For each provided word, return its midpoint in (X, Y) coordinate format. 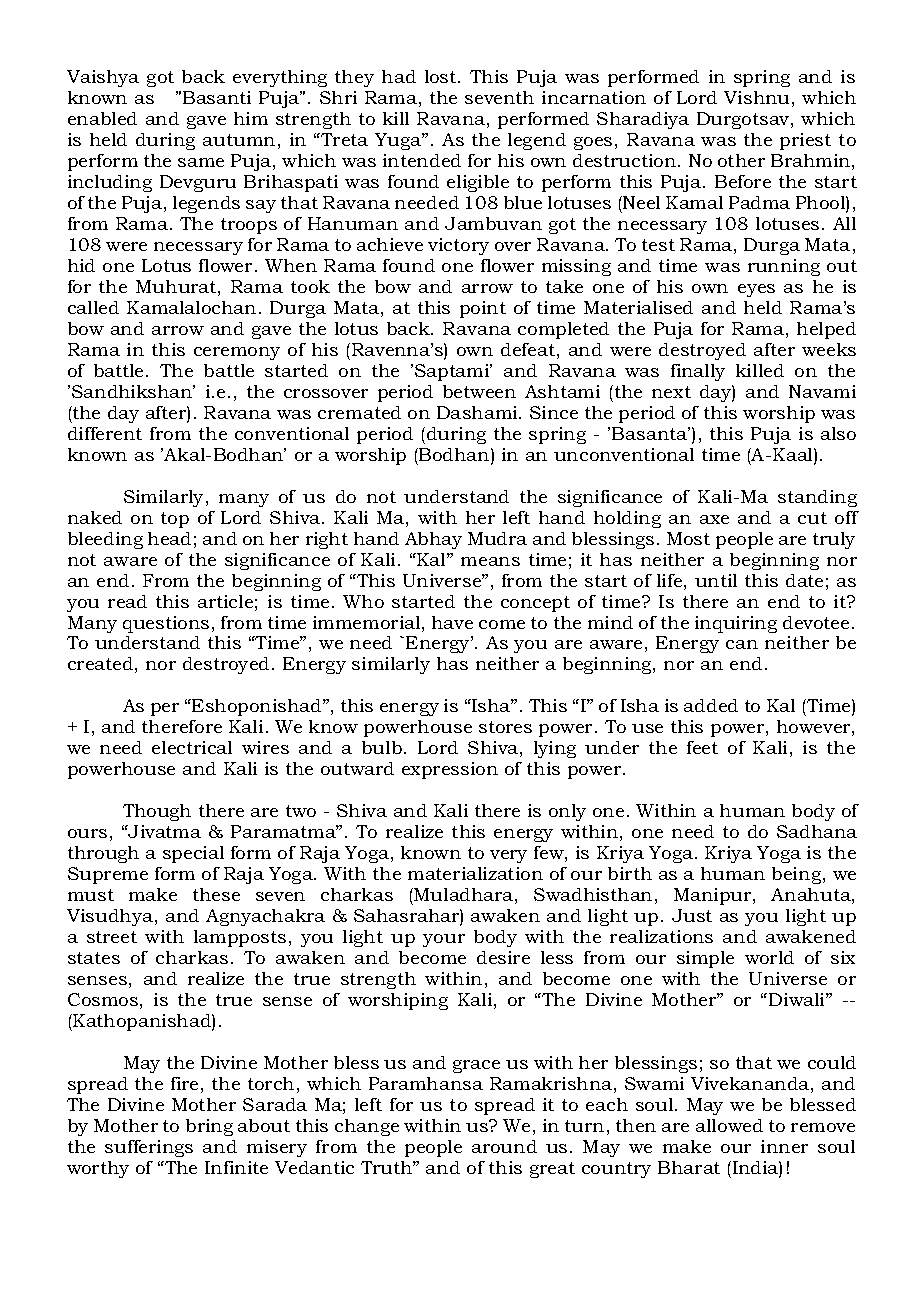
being (798, 875)
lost (442, 76)
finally (698, 372)
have (452, 622)
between (479, 391)
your (444, 940)
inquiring (736, 624)
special (193, 854)
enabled (102, 118)
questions (166, 624)
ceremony (237, 353)
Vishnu (756, 97)
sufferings (149, 1148)
